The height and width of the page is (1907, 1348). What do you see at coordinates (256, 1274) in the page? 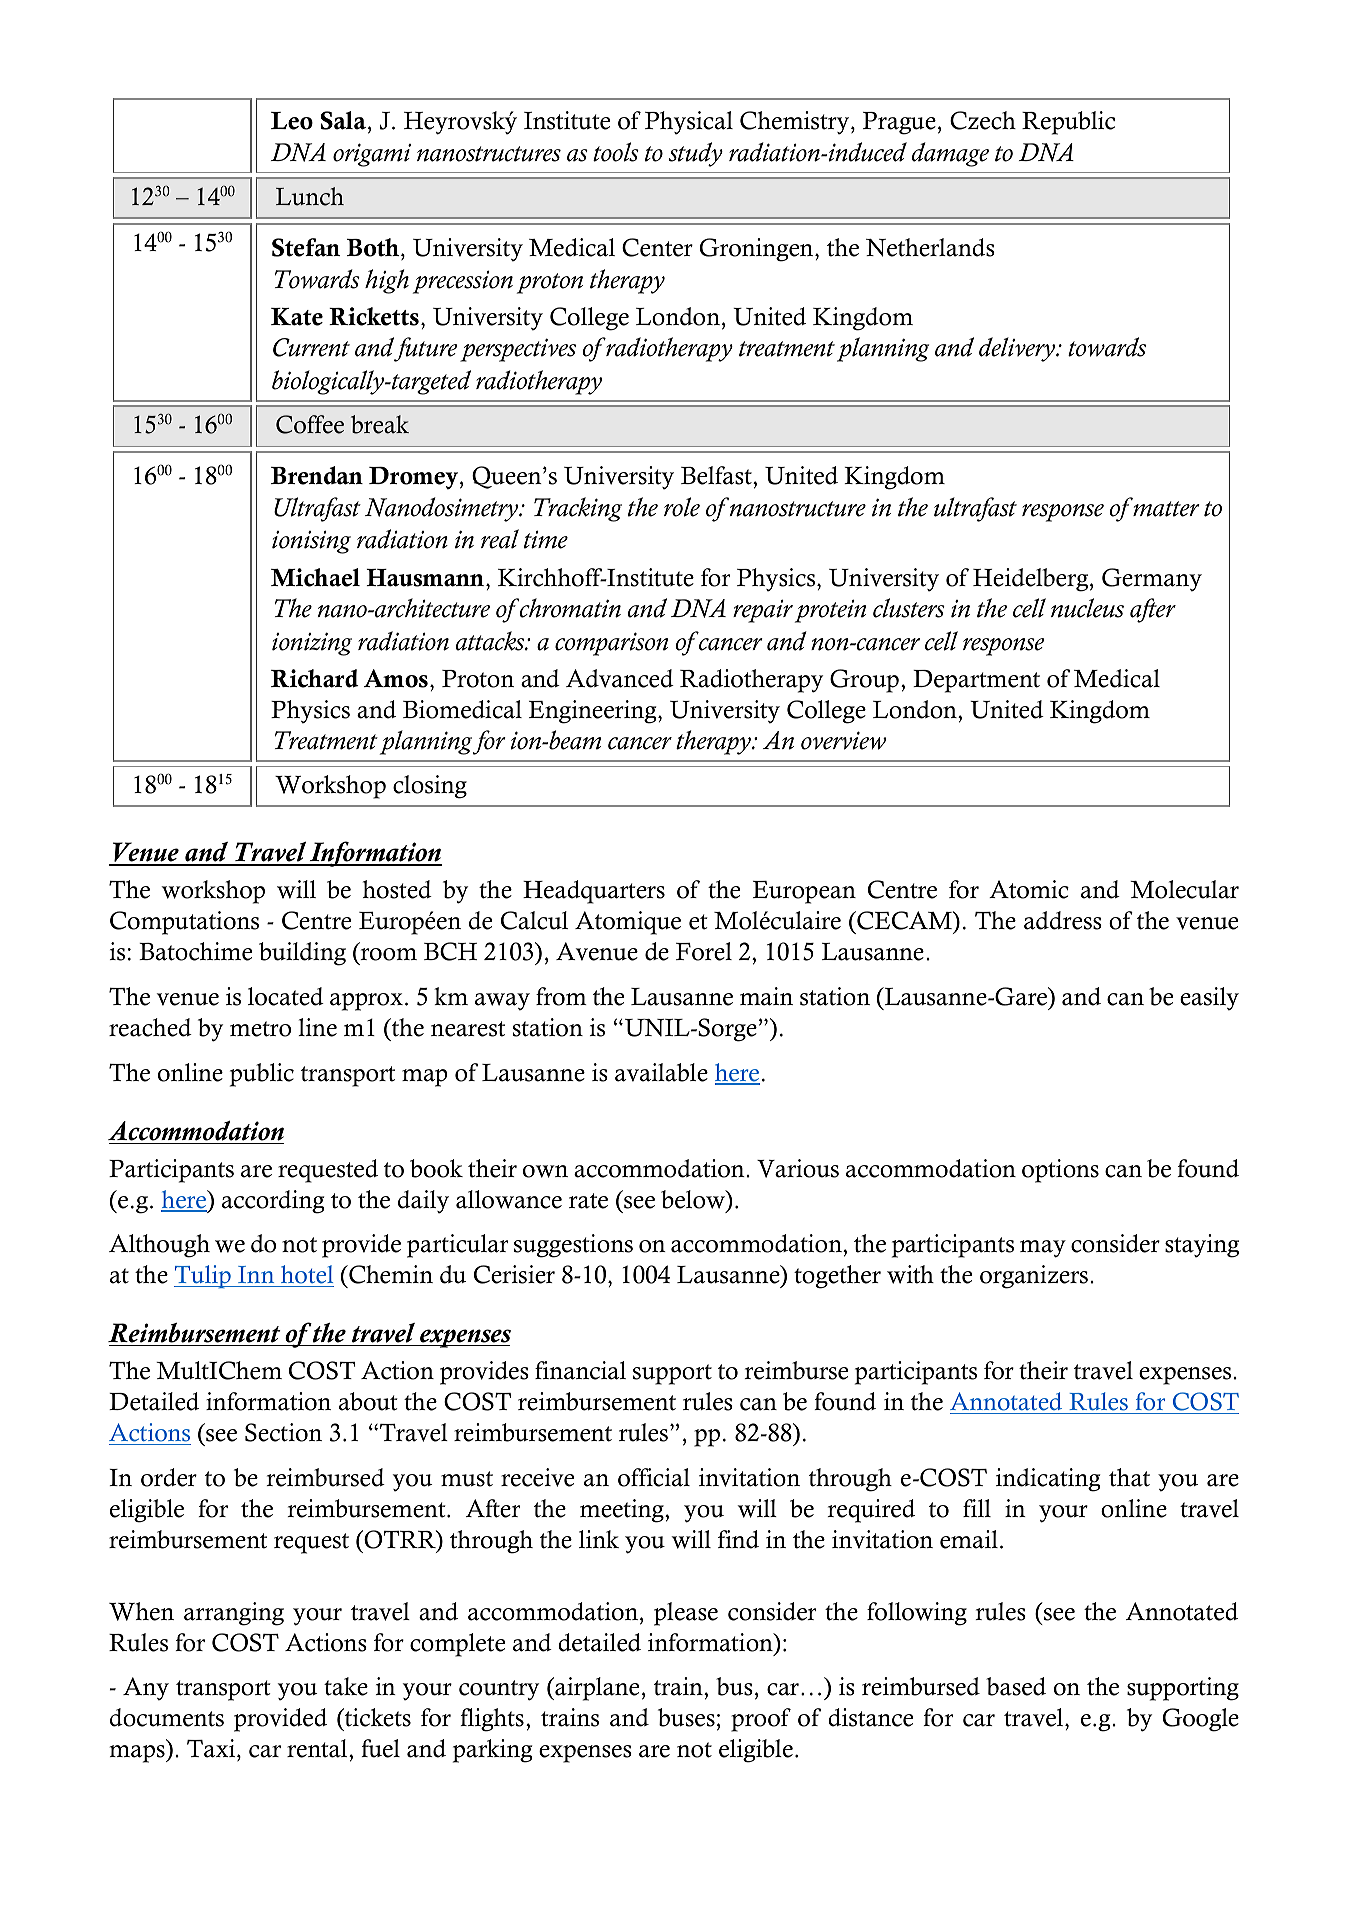
I see `Inn` at bounding box center [256, 1274].
